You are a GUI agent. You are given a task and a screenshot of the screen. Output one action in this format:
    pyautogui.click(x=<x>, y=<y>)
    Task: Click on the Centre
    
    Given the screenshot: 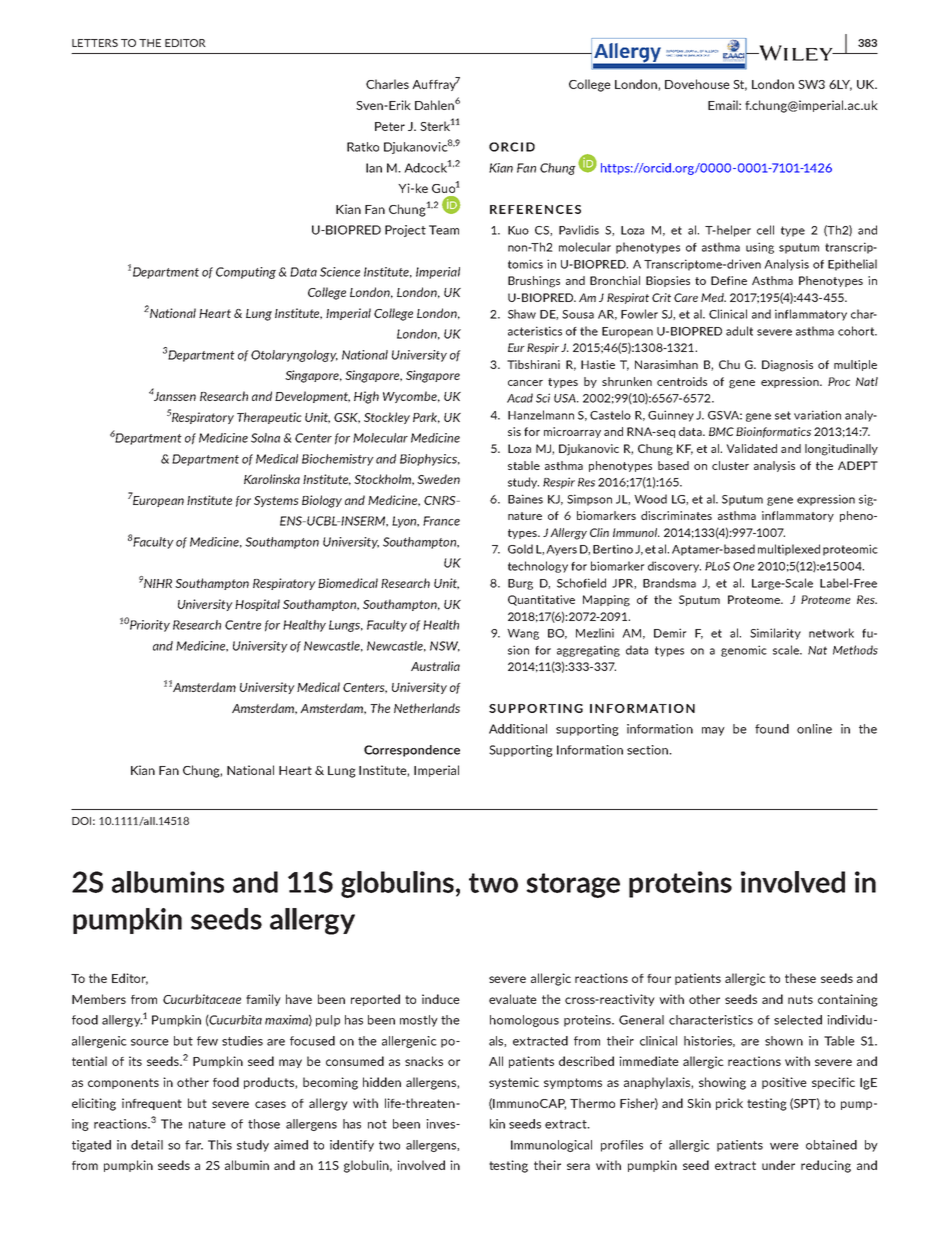 What is the action you would take?
    pyautogui.click(x=243, y=625)
